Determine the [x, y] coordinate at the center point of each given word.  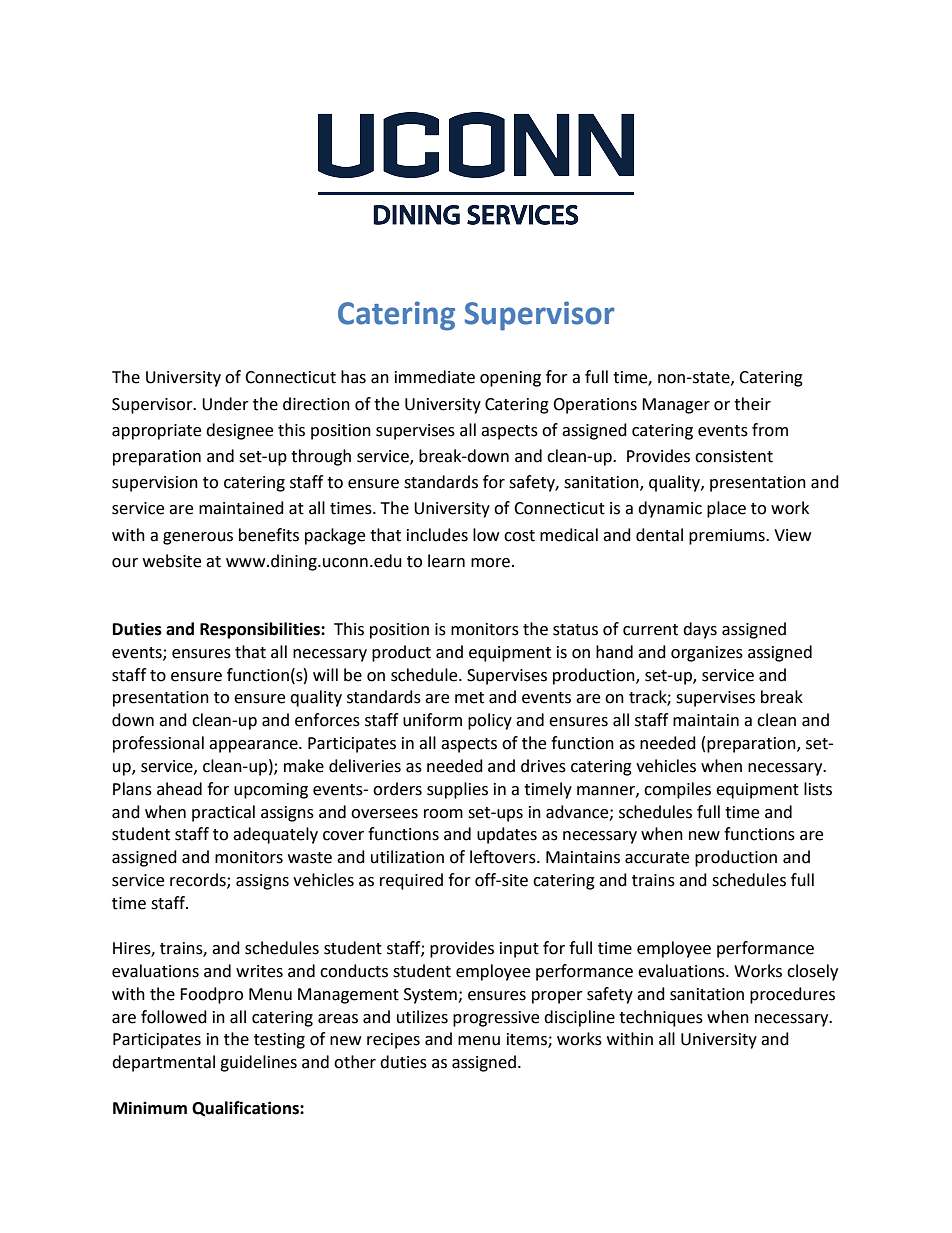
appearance [254, 746]
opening [510, 379]
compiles [677, 790]
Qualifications [246, 1109]
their [752, 404]
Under [225, 404]
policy [490, 721]
